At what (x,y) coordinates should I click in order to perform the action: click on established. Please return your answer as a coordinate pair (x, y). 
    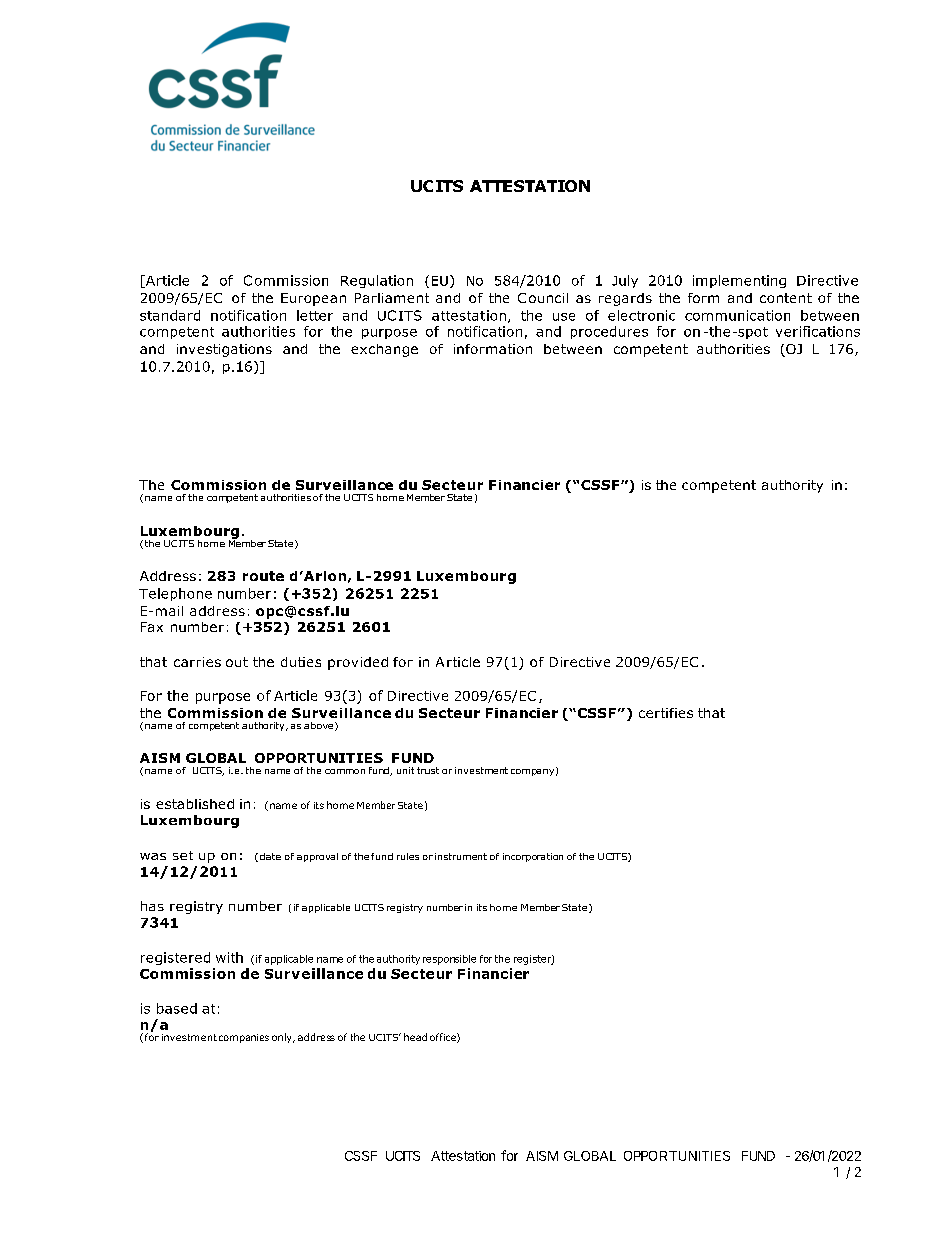
    Looking at the image, I should click on (195, 804).
